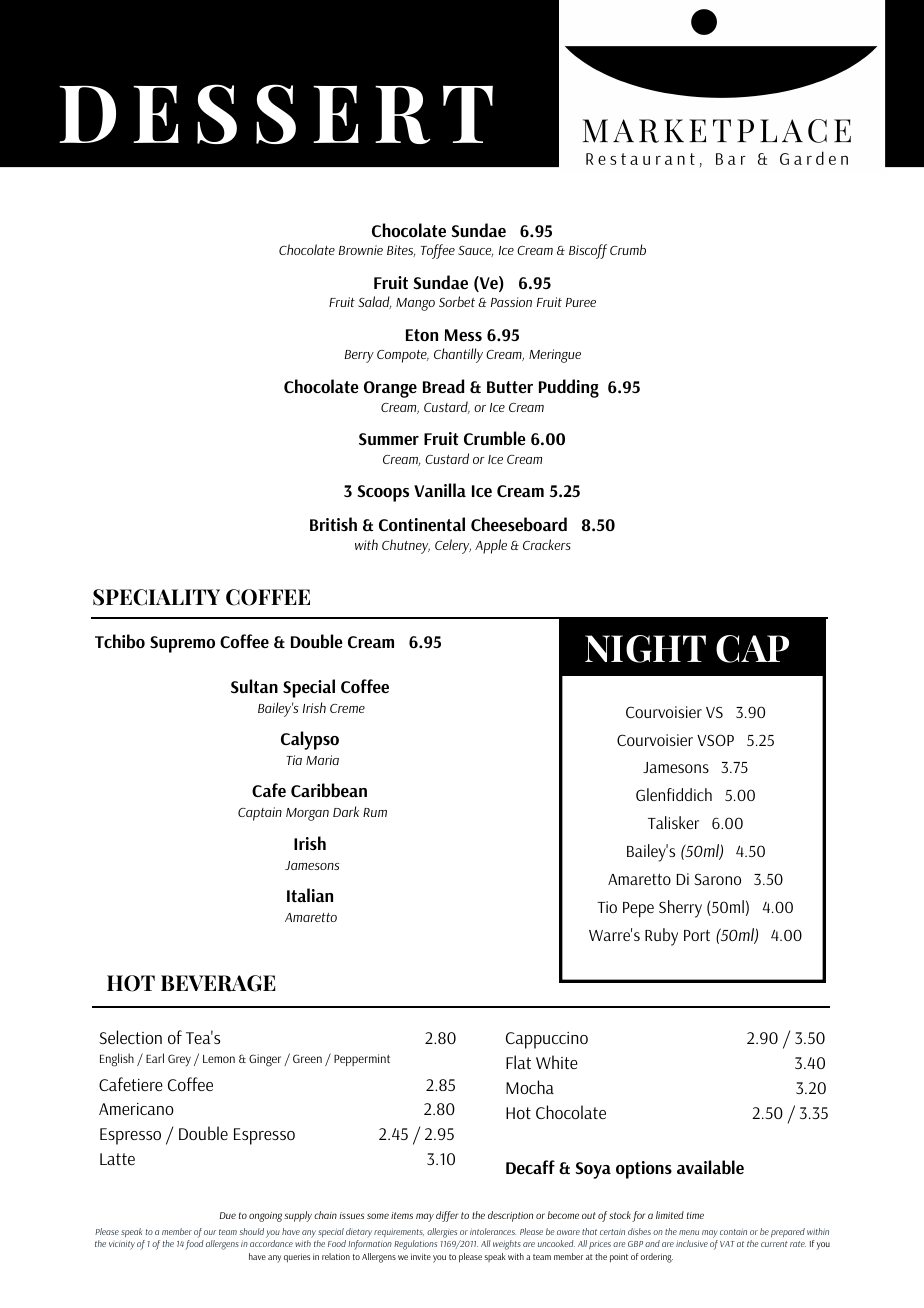 This screenshot has height=1308, width=924. What do you see at coordinates (547, 544) in the screenshot?
I see `Crackers` at bounding box center [547, 544].
